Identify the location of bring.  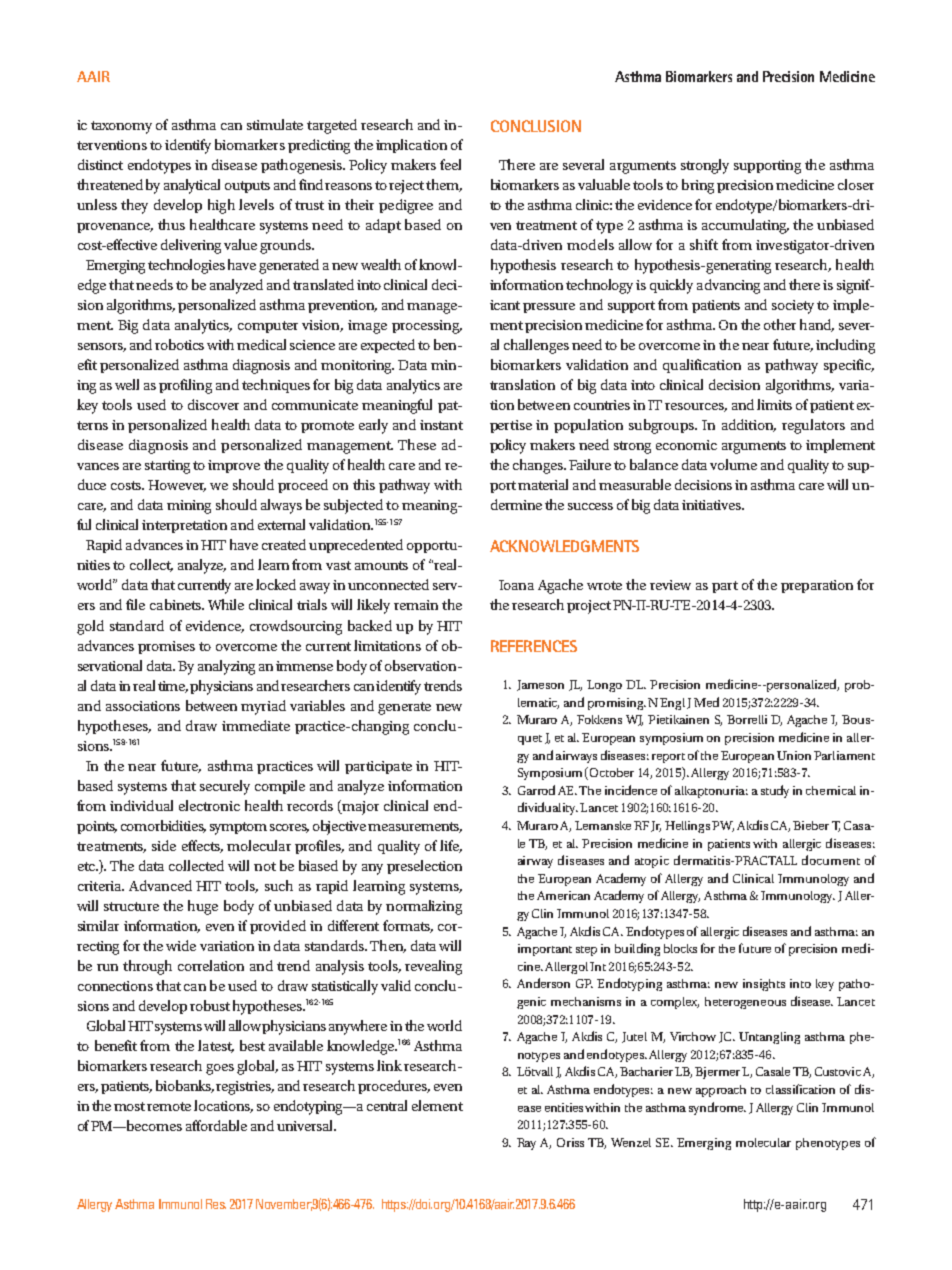
(698, 186).
